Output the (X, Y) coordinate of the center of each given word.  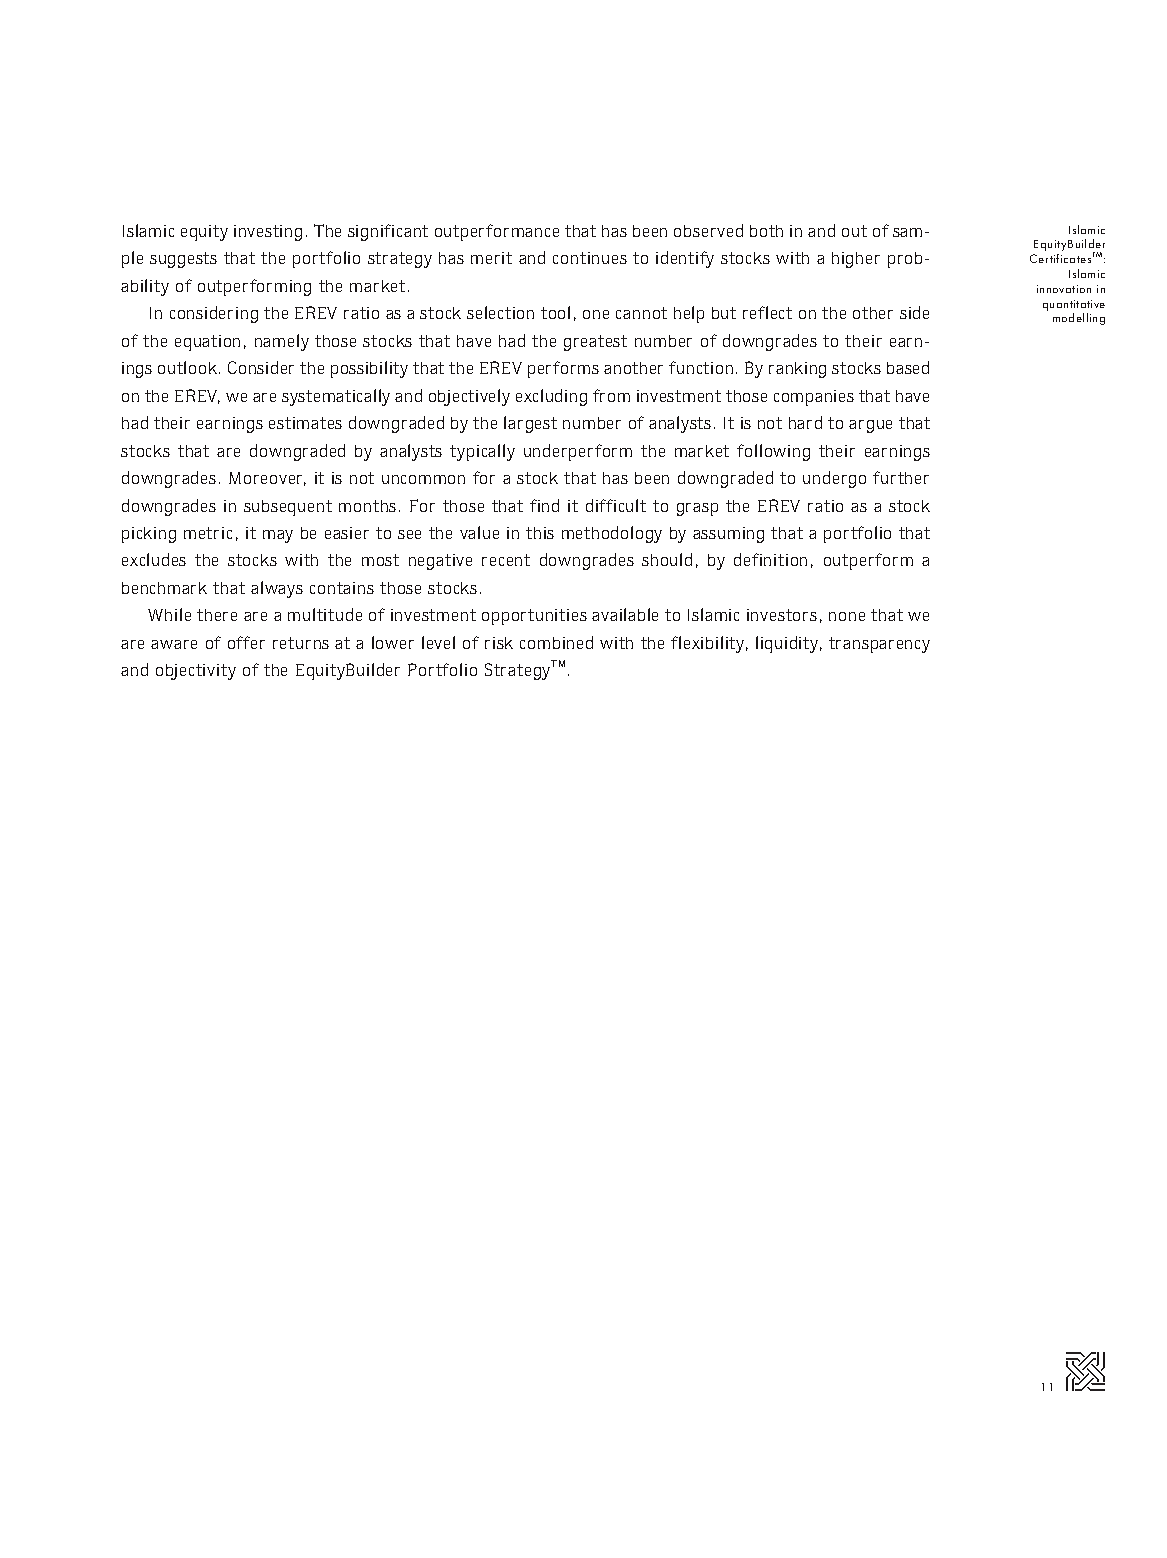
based (908, 367)
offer (246, 642)
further (901, 477)
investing (268, 233)
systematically (336, 397)
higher (856, 260)
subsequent (288, 508)
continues (590, 258)
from (611, 395)
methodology (612, 534)
